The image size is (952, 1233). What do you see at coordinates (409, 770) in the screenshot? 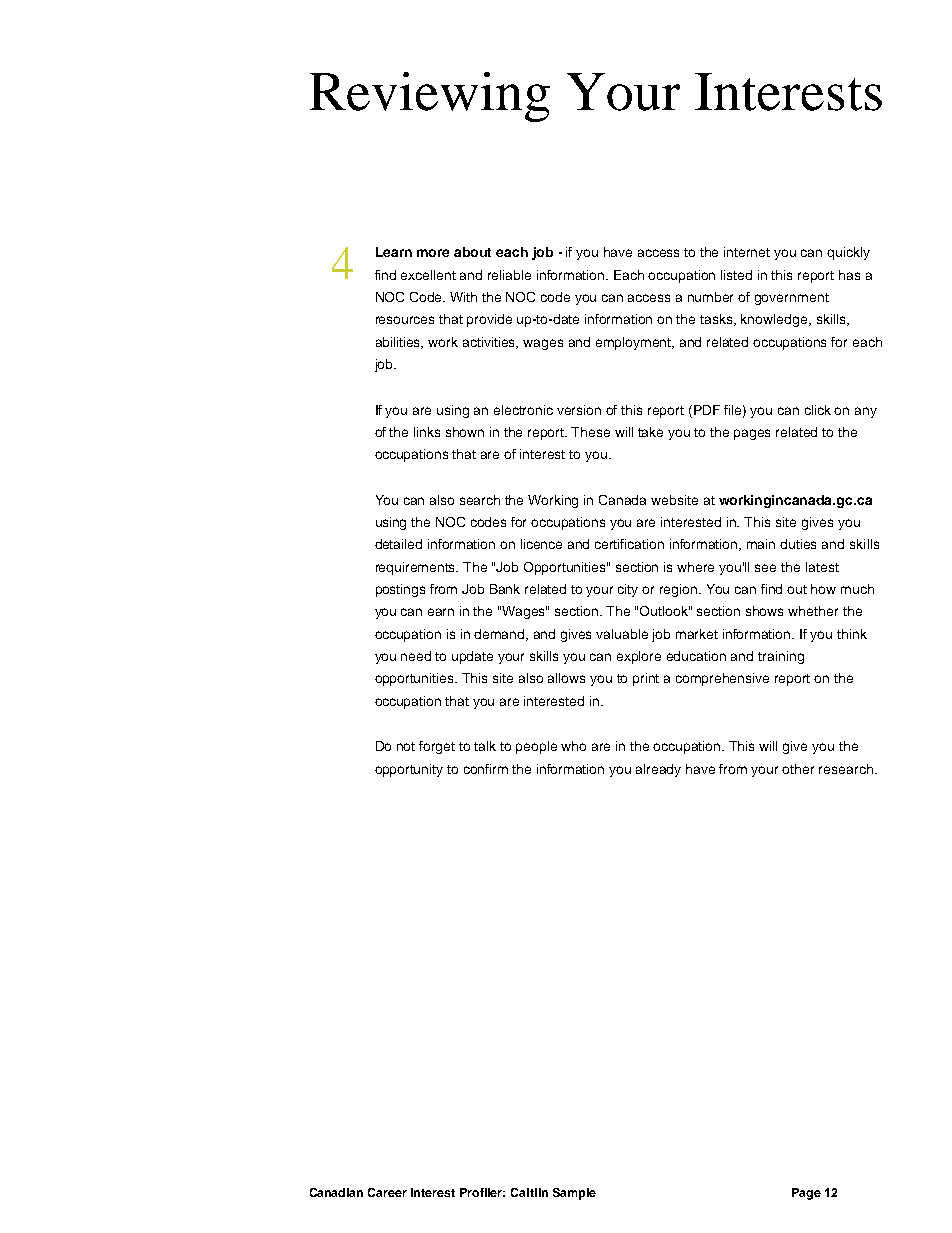
I see `opportunity` at bounding box center [409, 770].
